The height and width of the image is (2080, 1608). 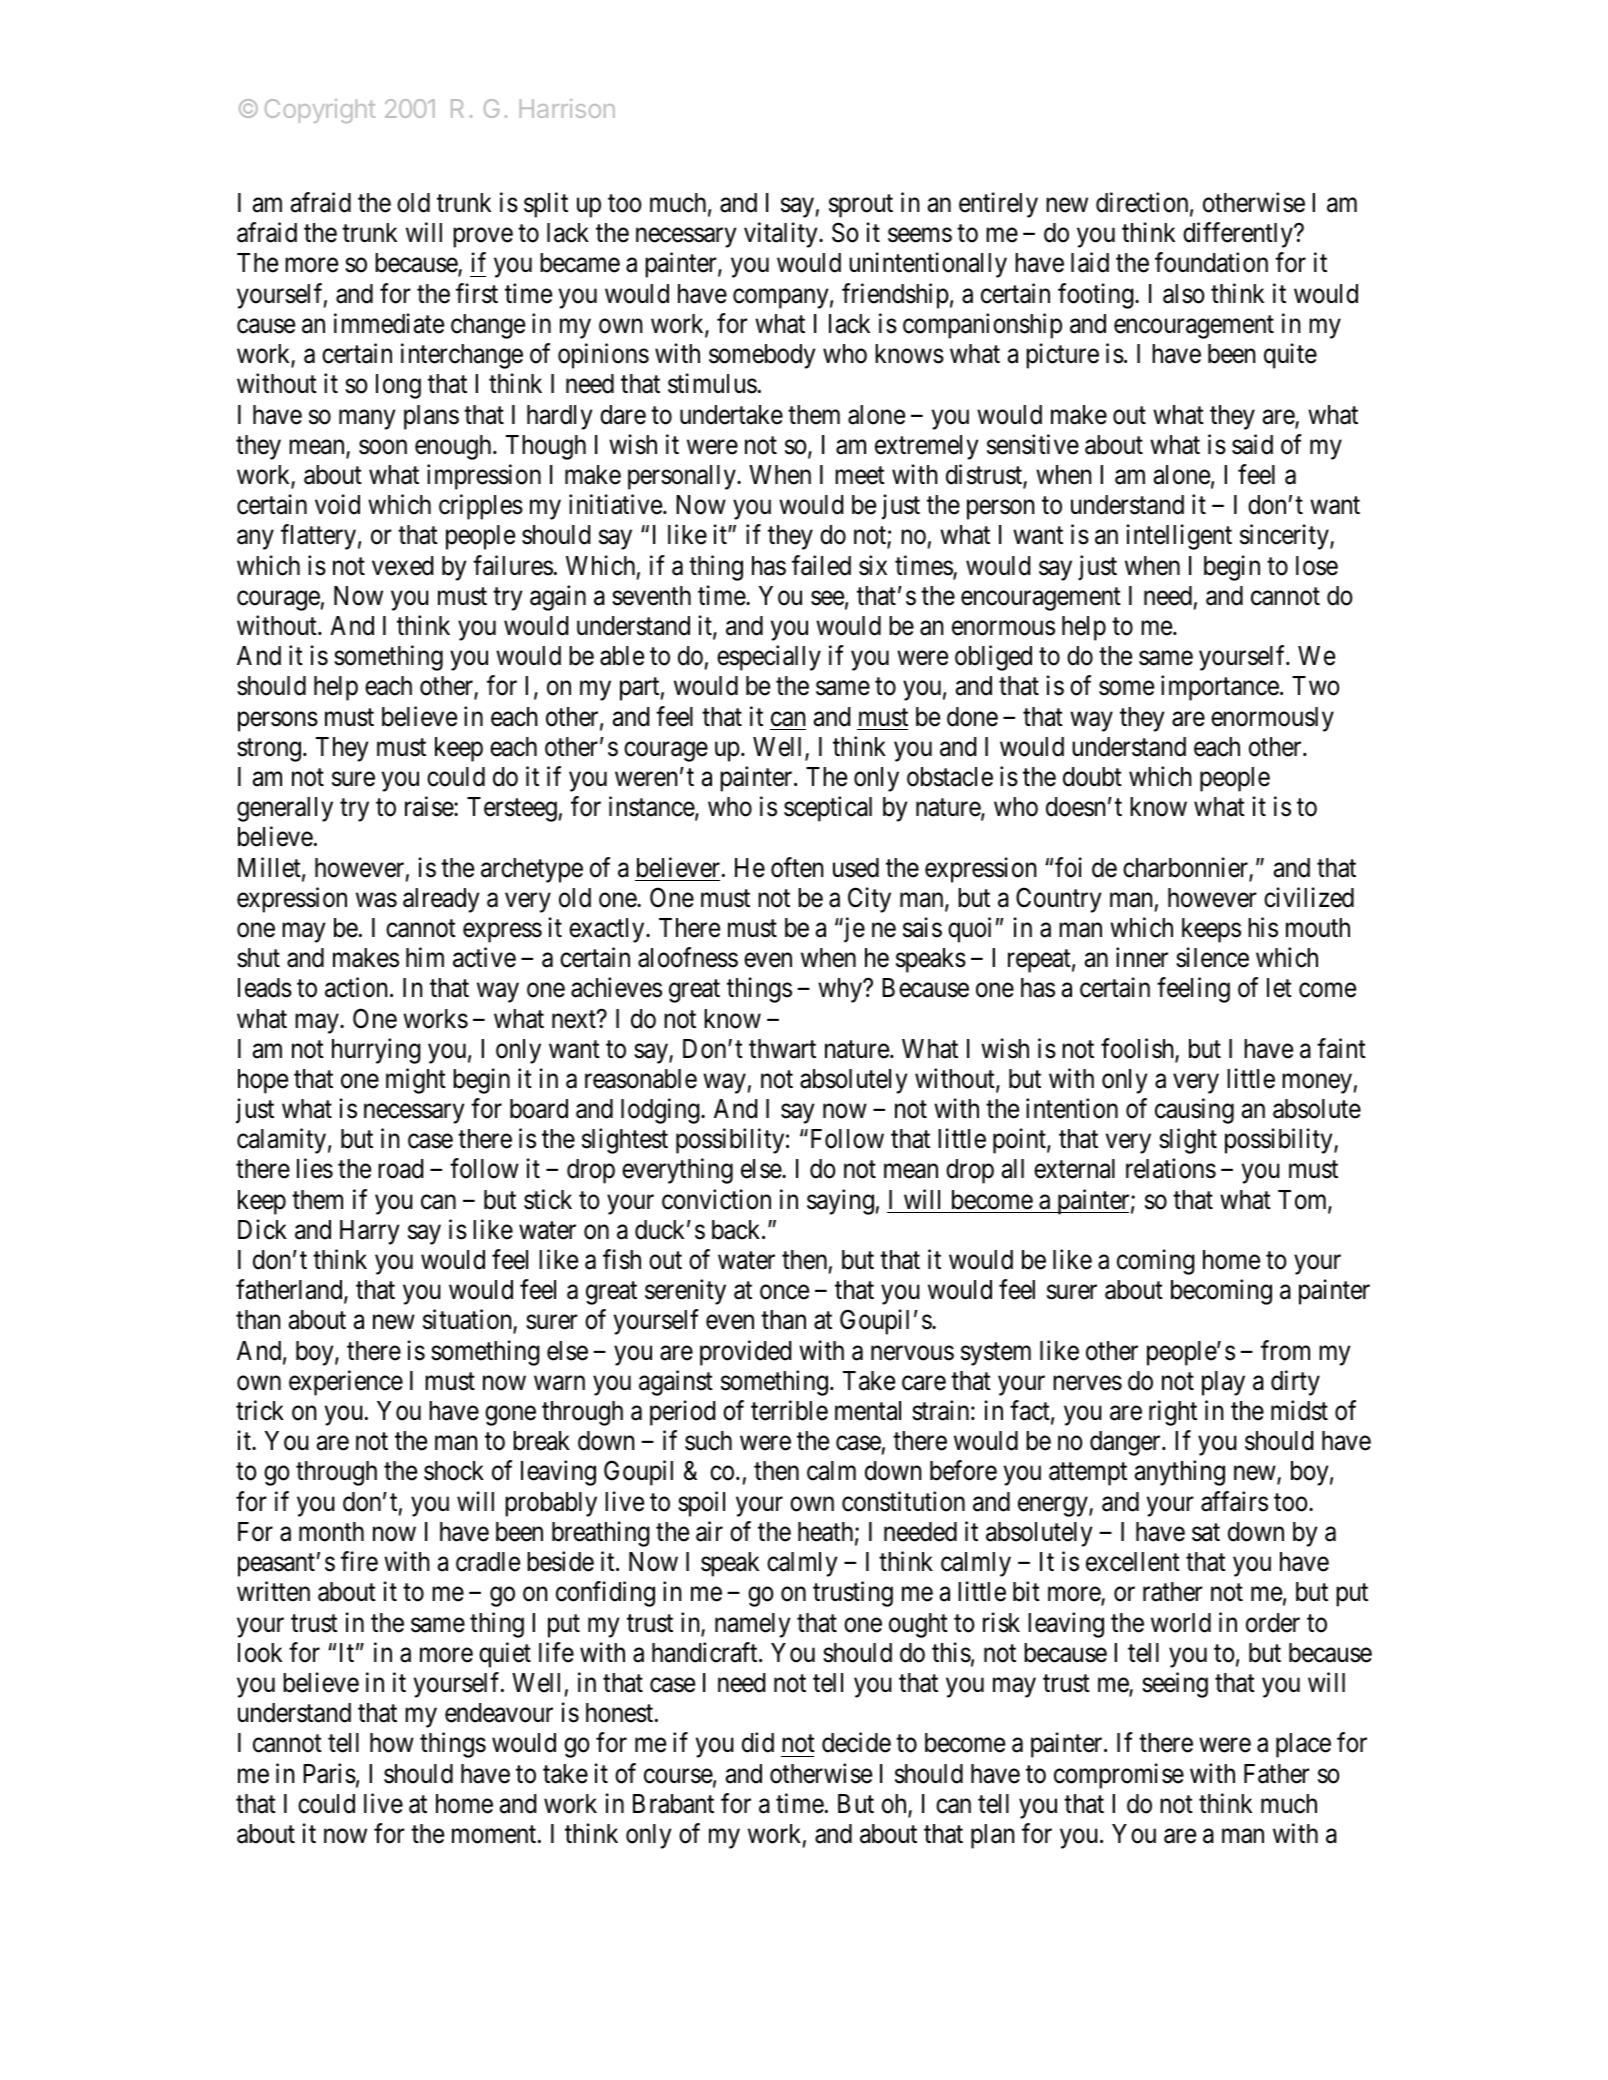 I want to click on experience, so click(x=346, y=1383).
